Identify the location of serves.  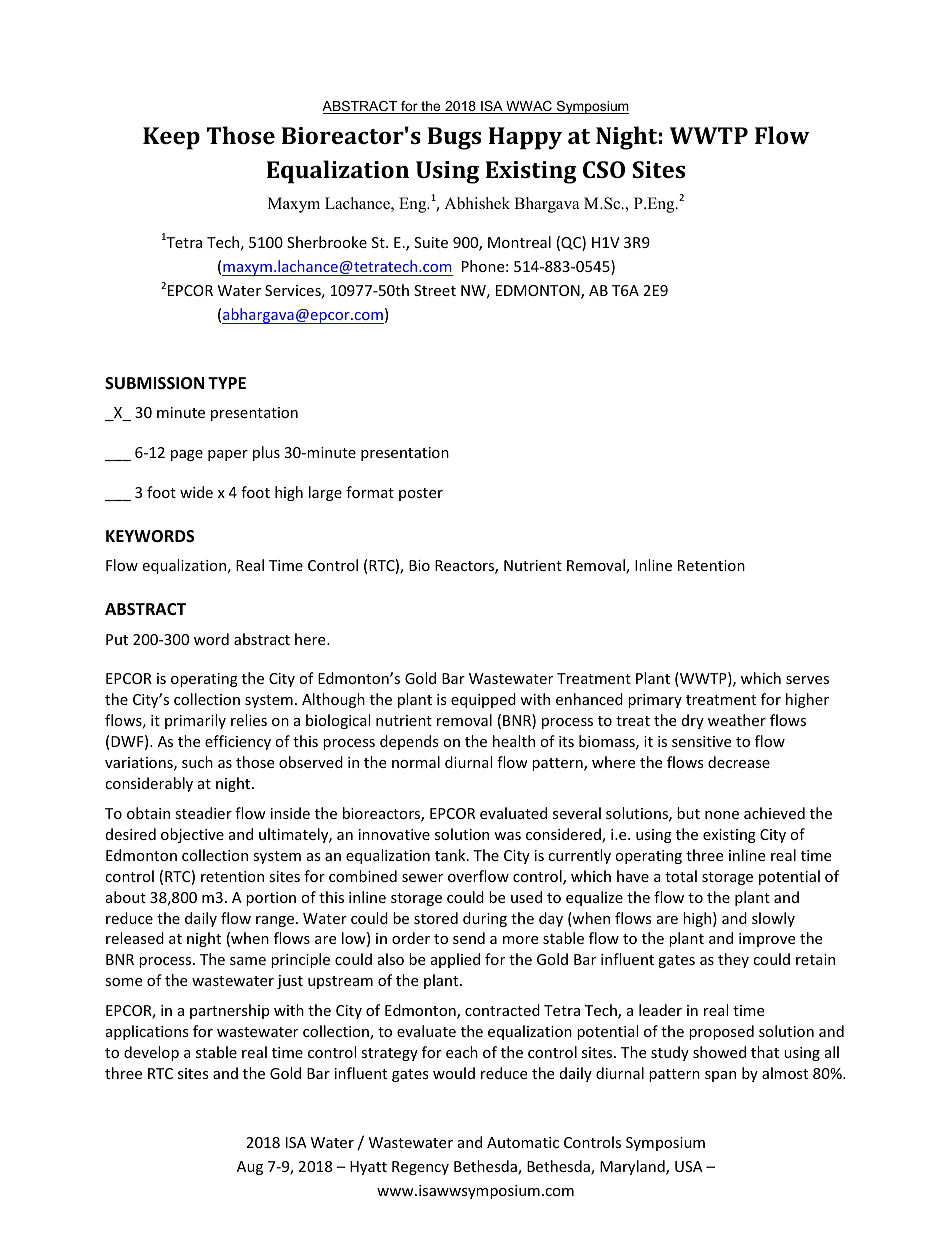
(807, 680).
